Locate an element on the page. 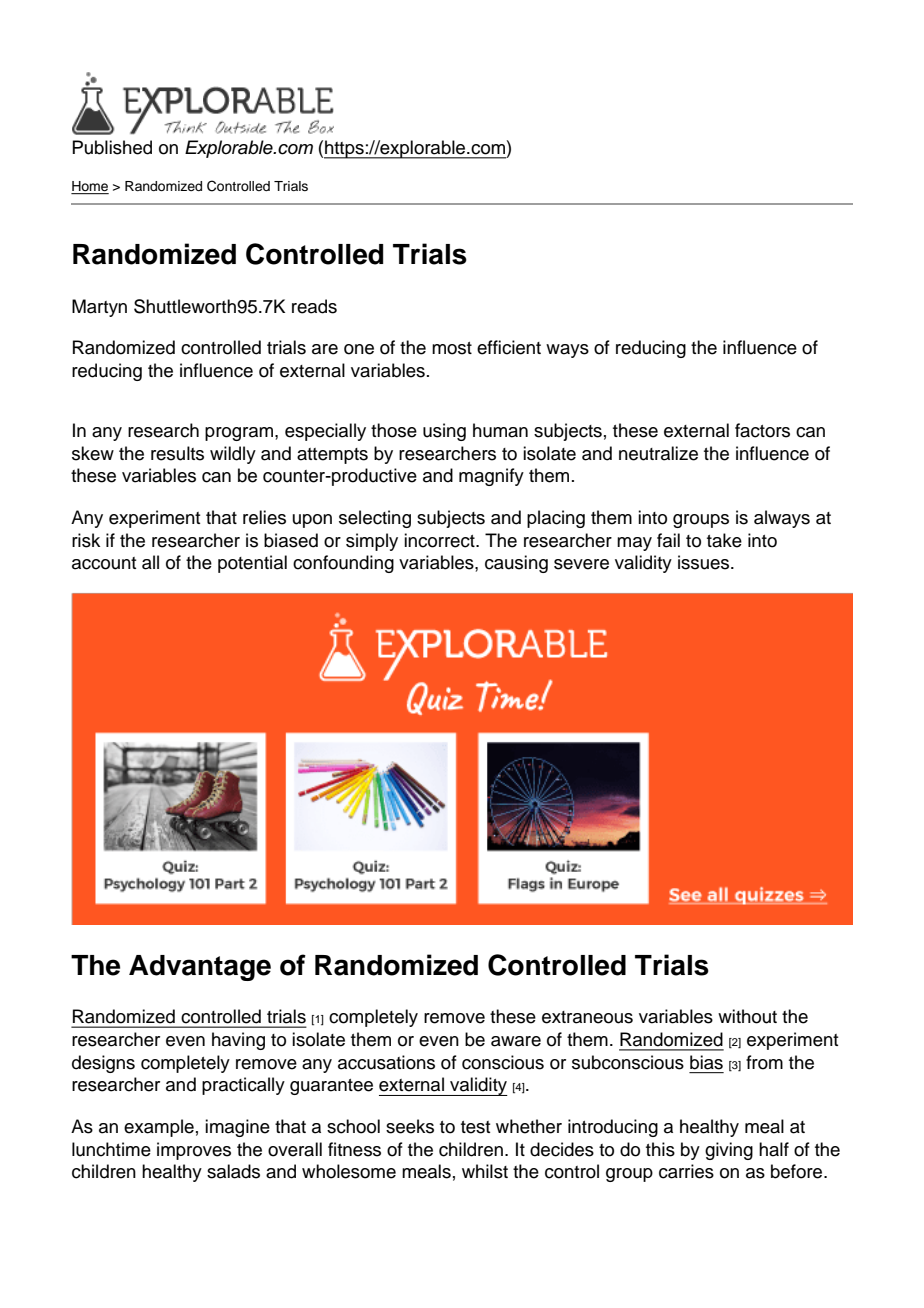 This page has width=924, height=1308. without is located at coordinates (747, 1016).
